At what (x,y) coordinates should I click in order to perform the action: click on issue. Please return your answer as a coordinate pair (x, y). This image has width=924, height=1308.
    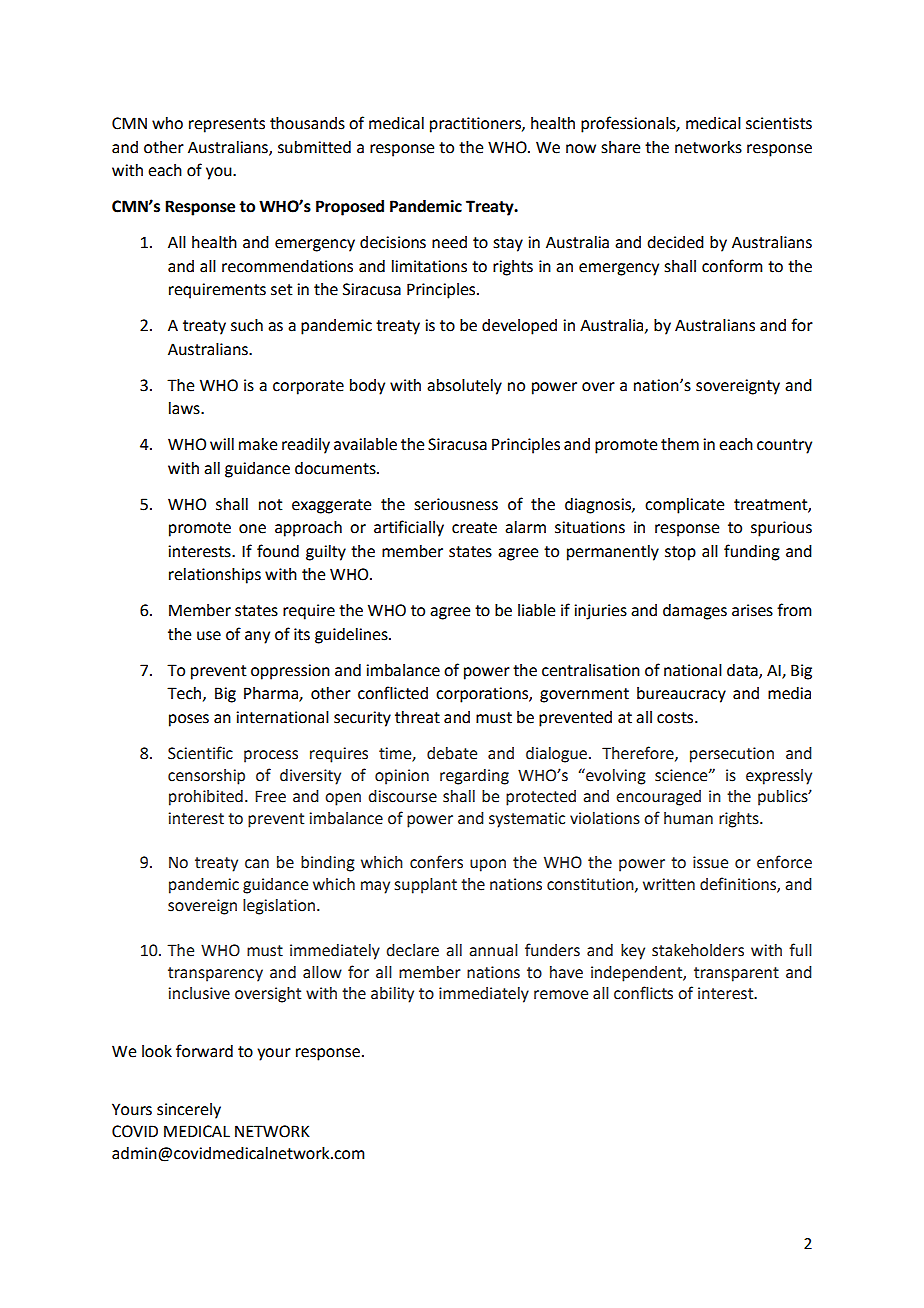
    Looking at the image, I should click on (710, 862).
